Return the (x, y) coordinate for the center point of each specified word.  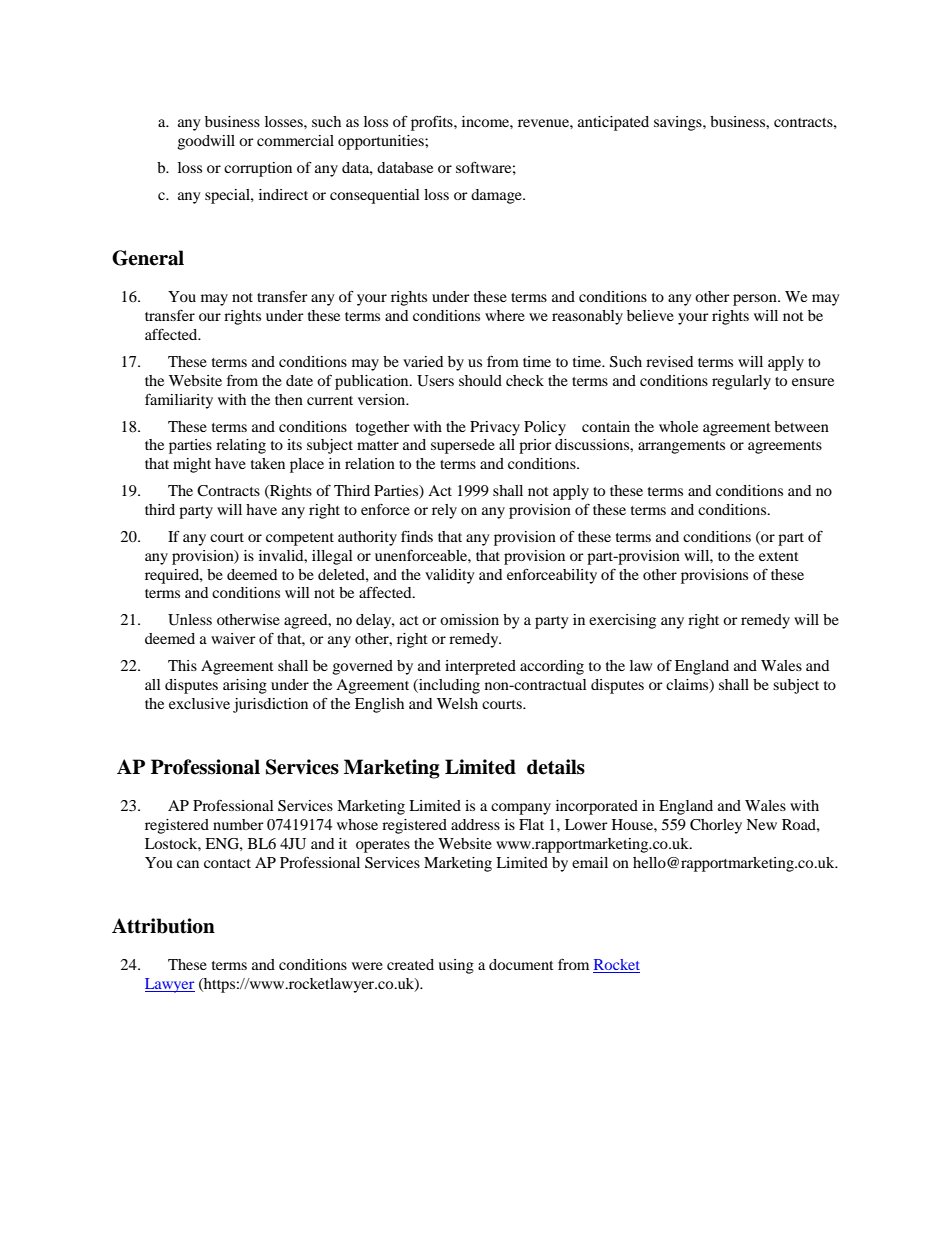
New (761, 824)
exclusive (199, 703)
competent (300, 539)
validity (449, 576)
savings (679, 123)
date (299, 380)
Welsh (457, 703)
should (480, 380)
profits (433, 123)
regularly (741, 382)
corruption (258, 169)
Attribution (163, 926)
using (456, 966)
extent (779, 556)
